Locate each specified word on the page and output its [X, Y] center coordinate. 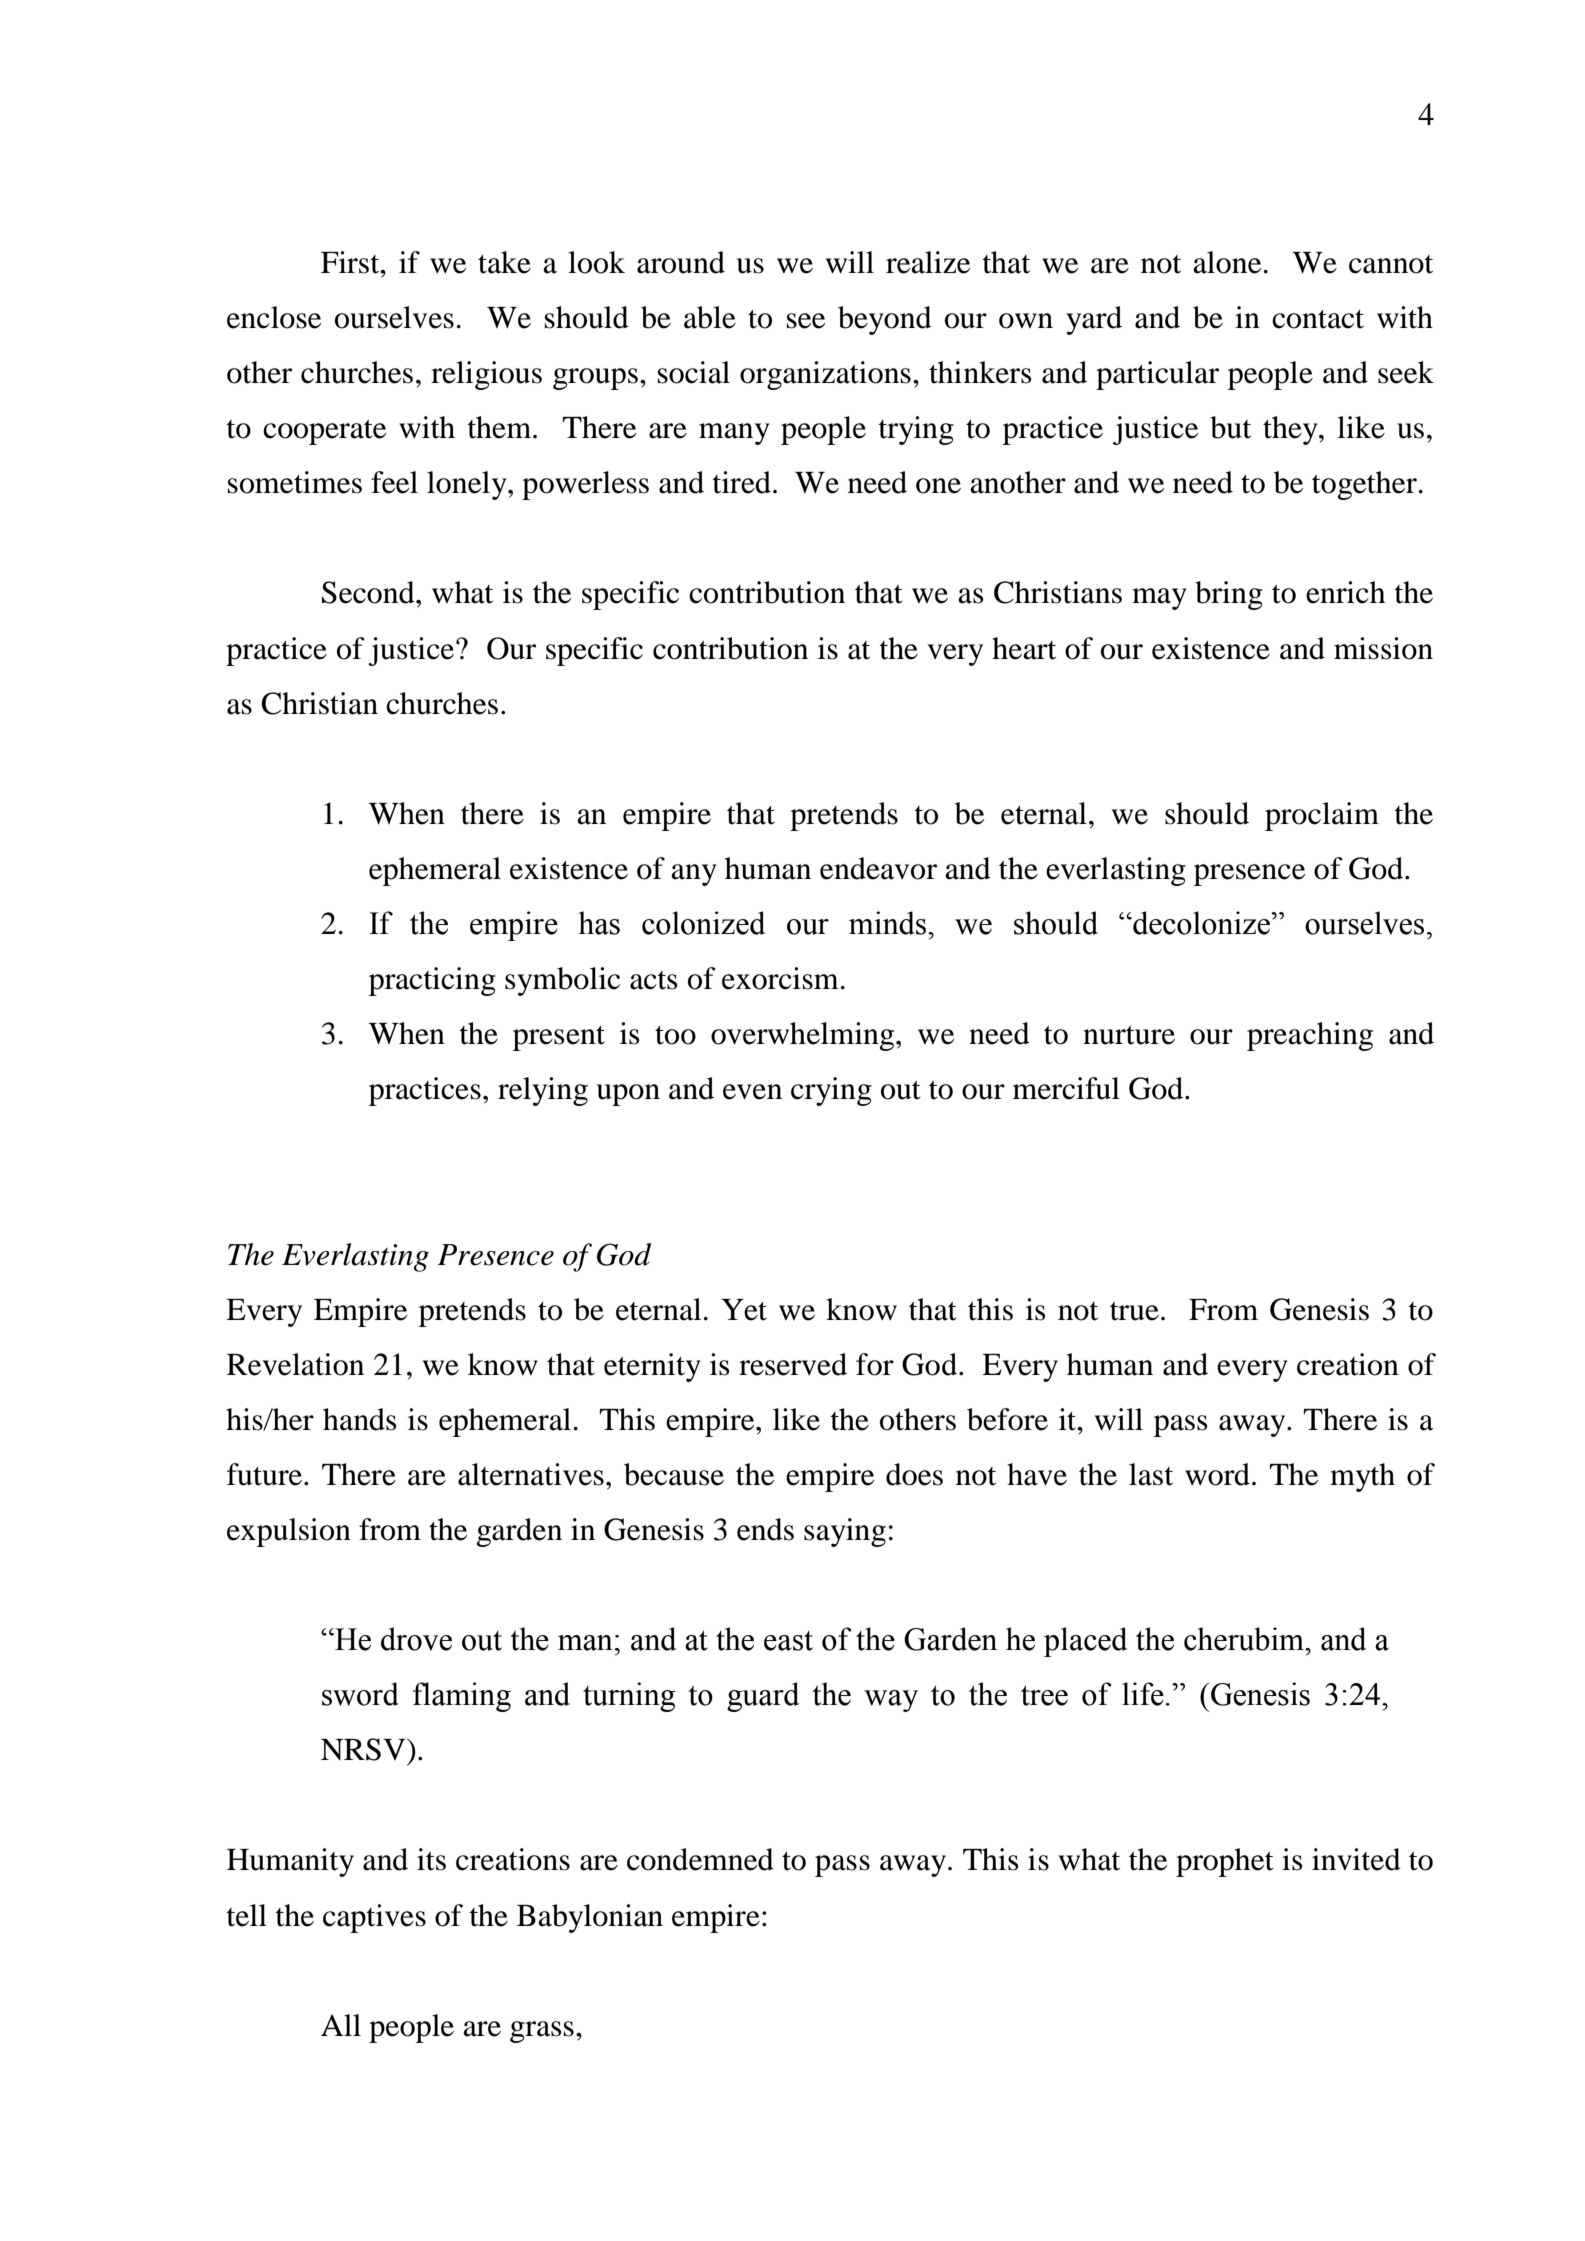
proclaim [1322, 816]
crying [831, 1091]
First [351, 262]
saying [845, 1532]
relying [543, 1091]
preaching [1310, 1036]
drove [416, 1639]
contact [1318, 319]
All [341, 2025]
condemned [700, 1859]
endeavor [878, 868]
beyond [885, 320]
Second [369, 592]
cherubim [1245, 1639]
